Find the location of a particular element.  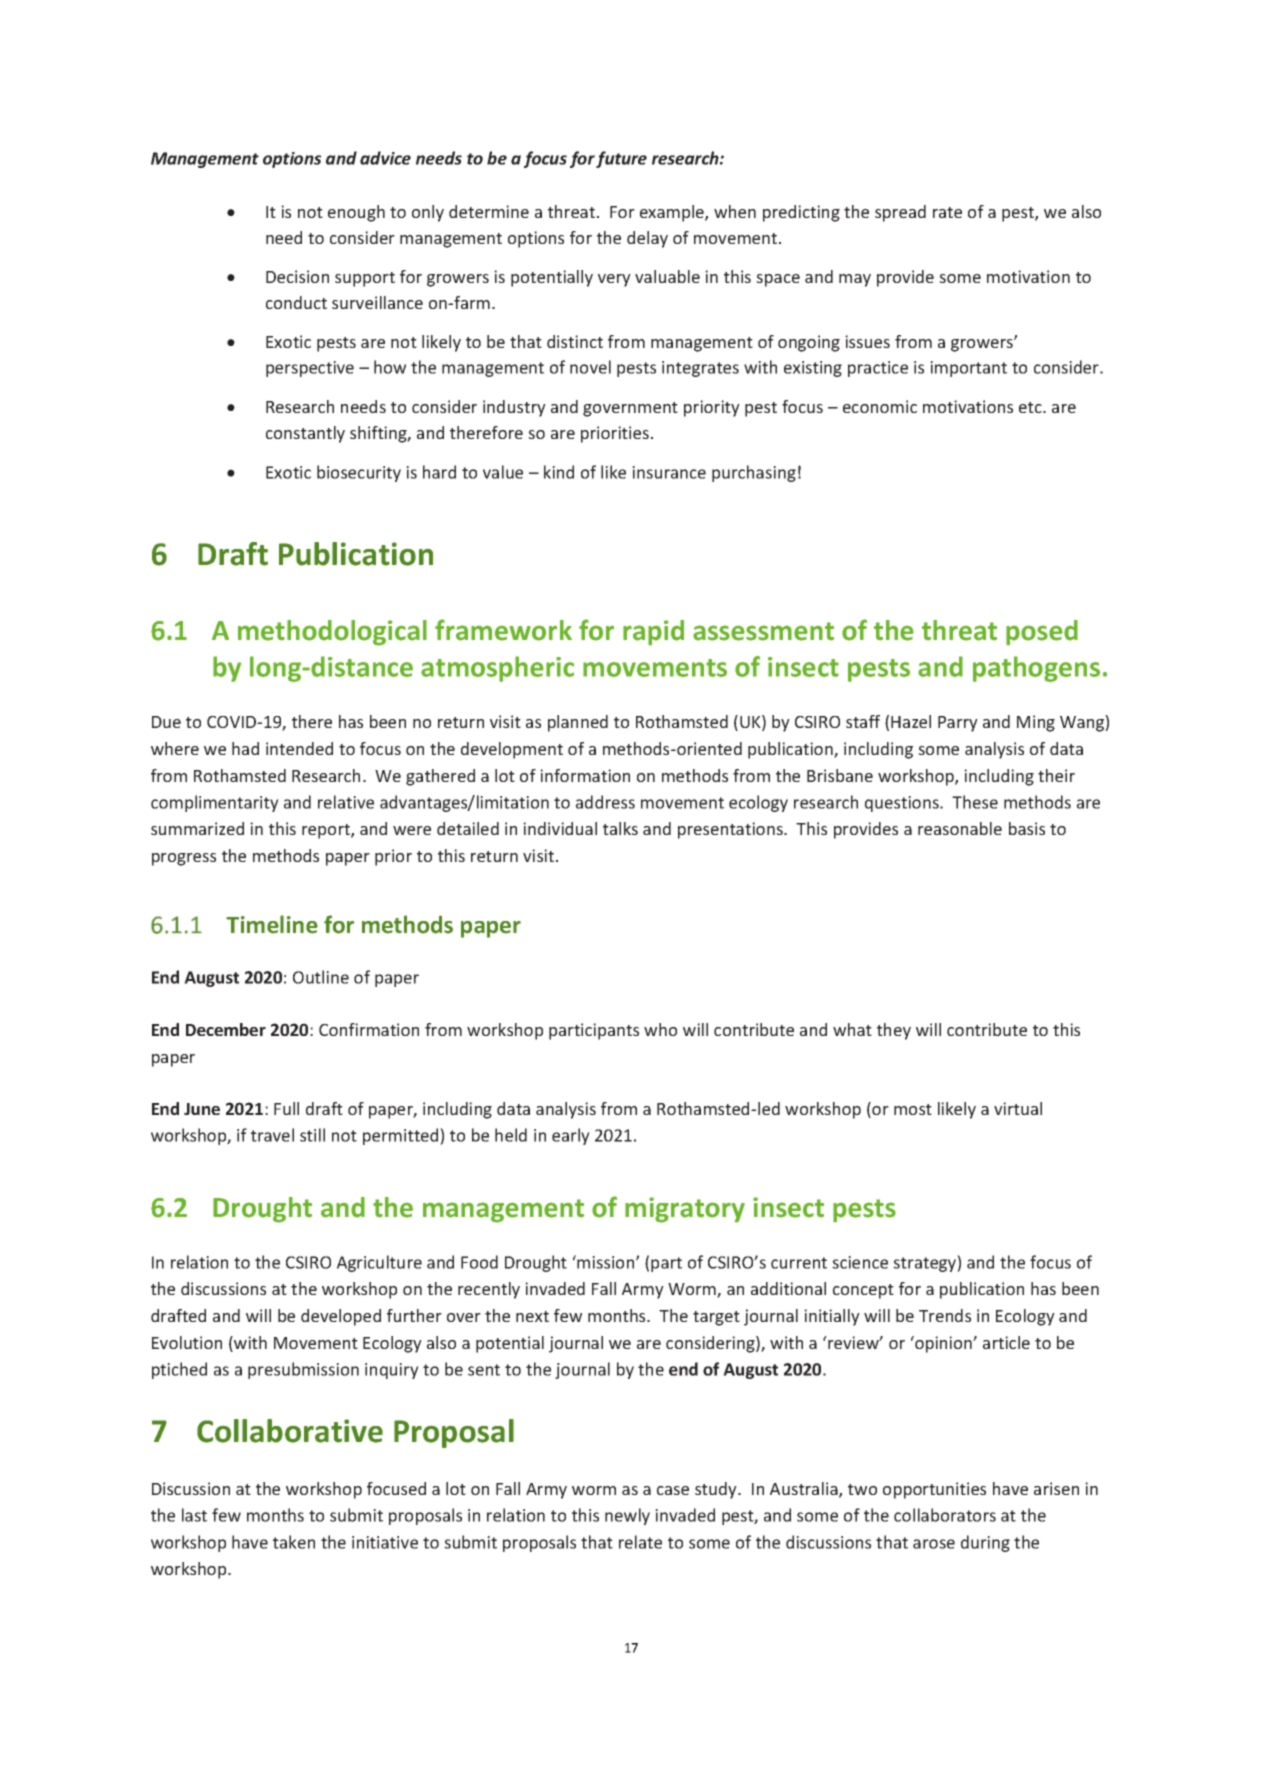

taken is located at coordinates (294, 1542).
